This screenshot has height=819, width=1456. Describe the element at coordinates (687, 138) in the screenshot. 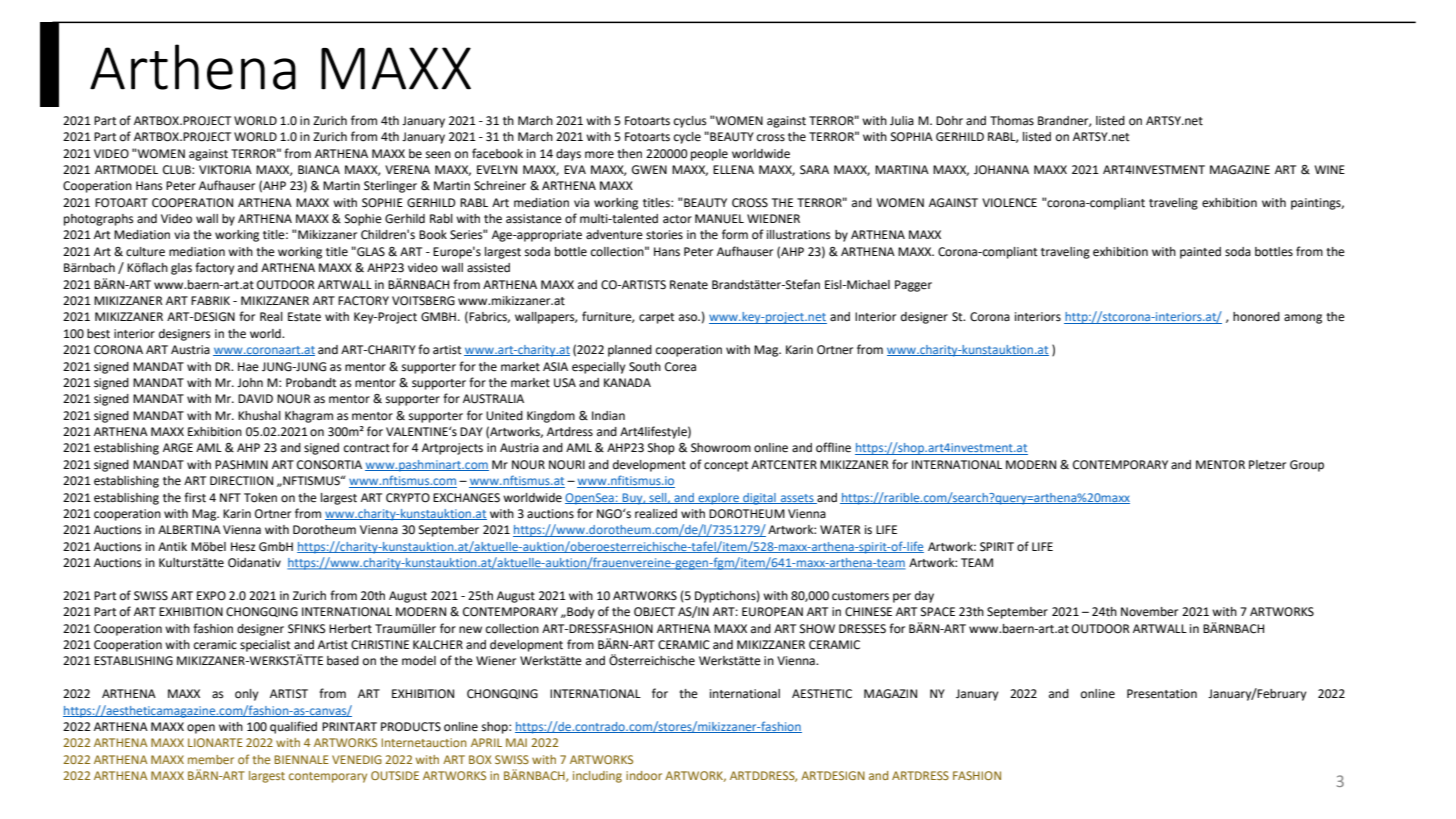

I see `cycle` at that location.
